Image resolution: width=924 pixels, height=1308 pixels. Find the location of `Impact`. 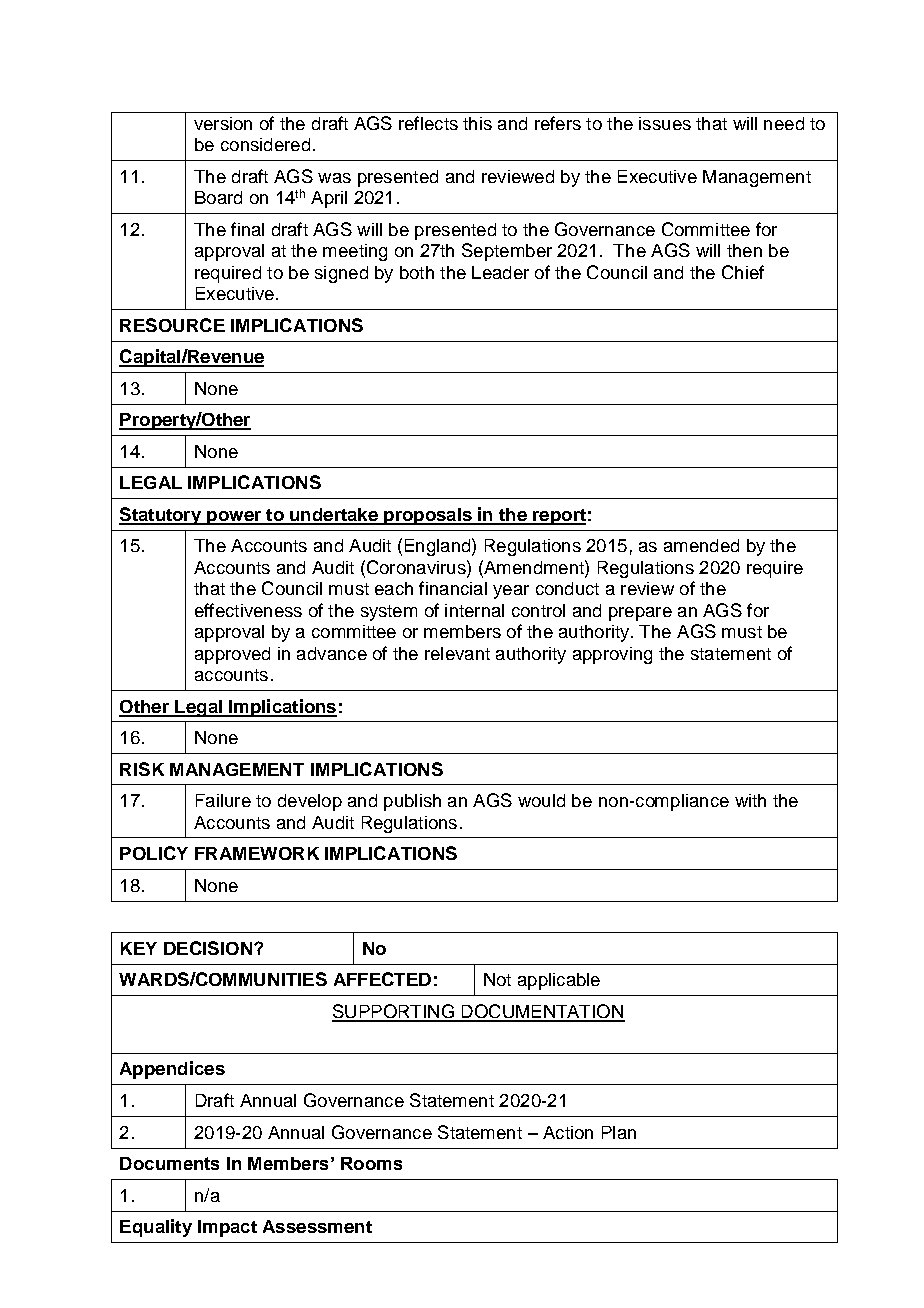

Impact is located at coordinates (227, 1228).
